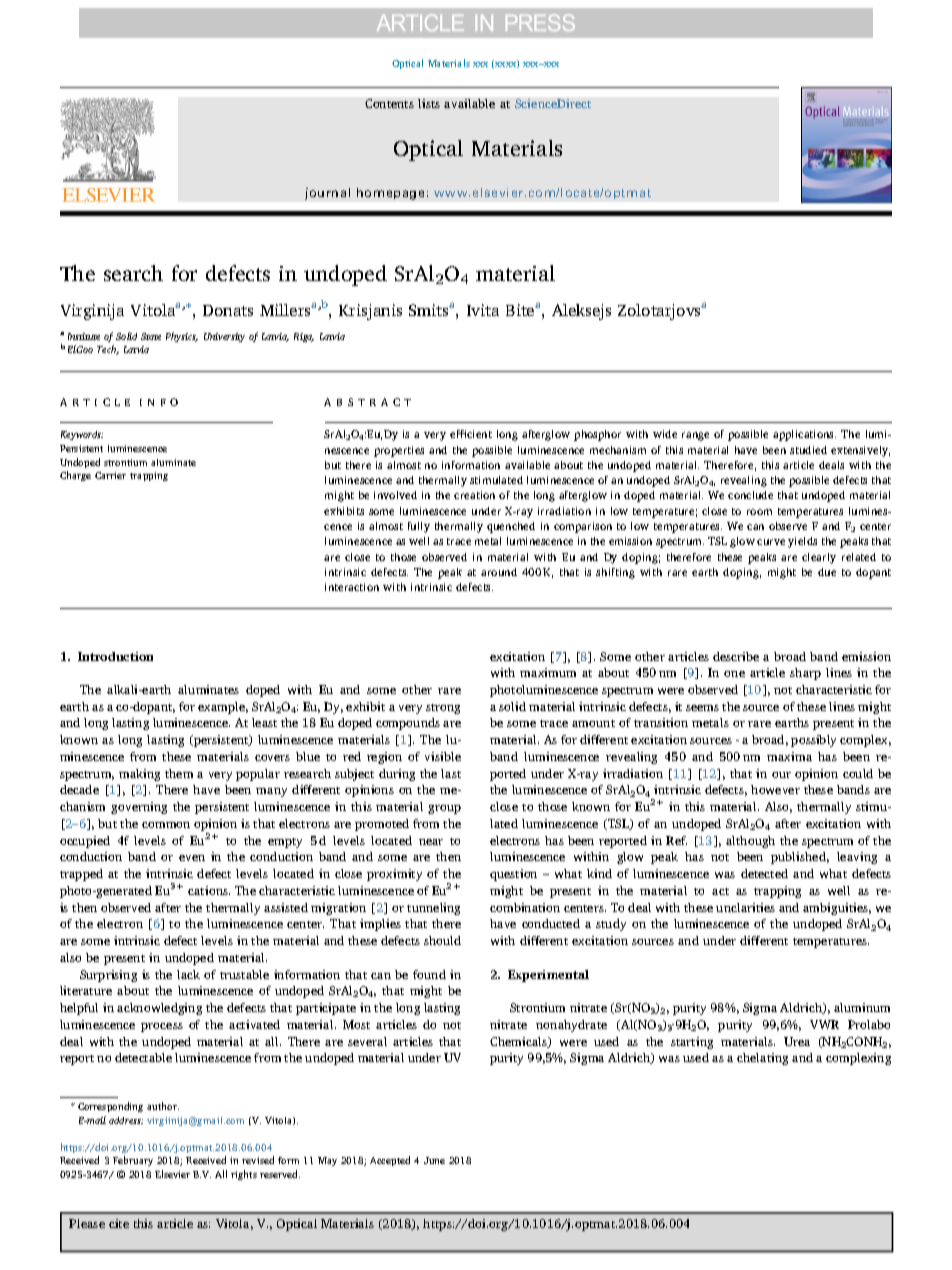 The image size is (952, 1270). I want to click on lists, so click(429, 103).
